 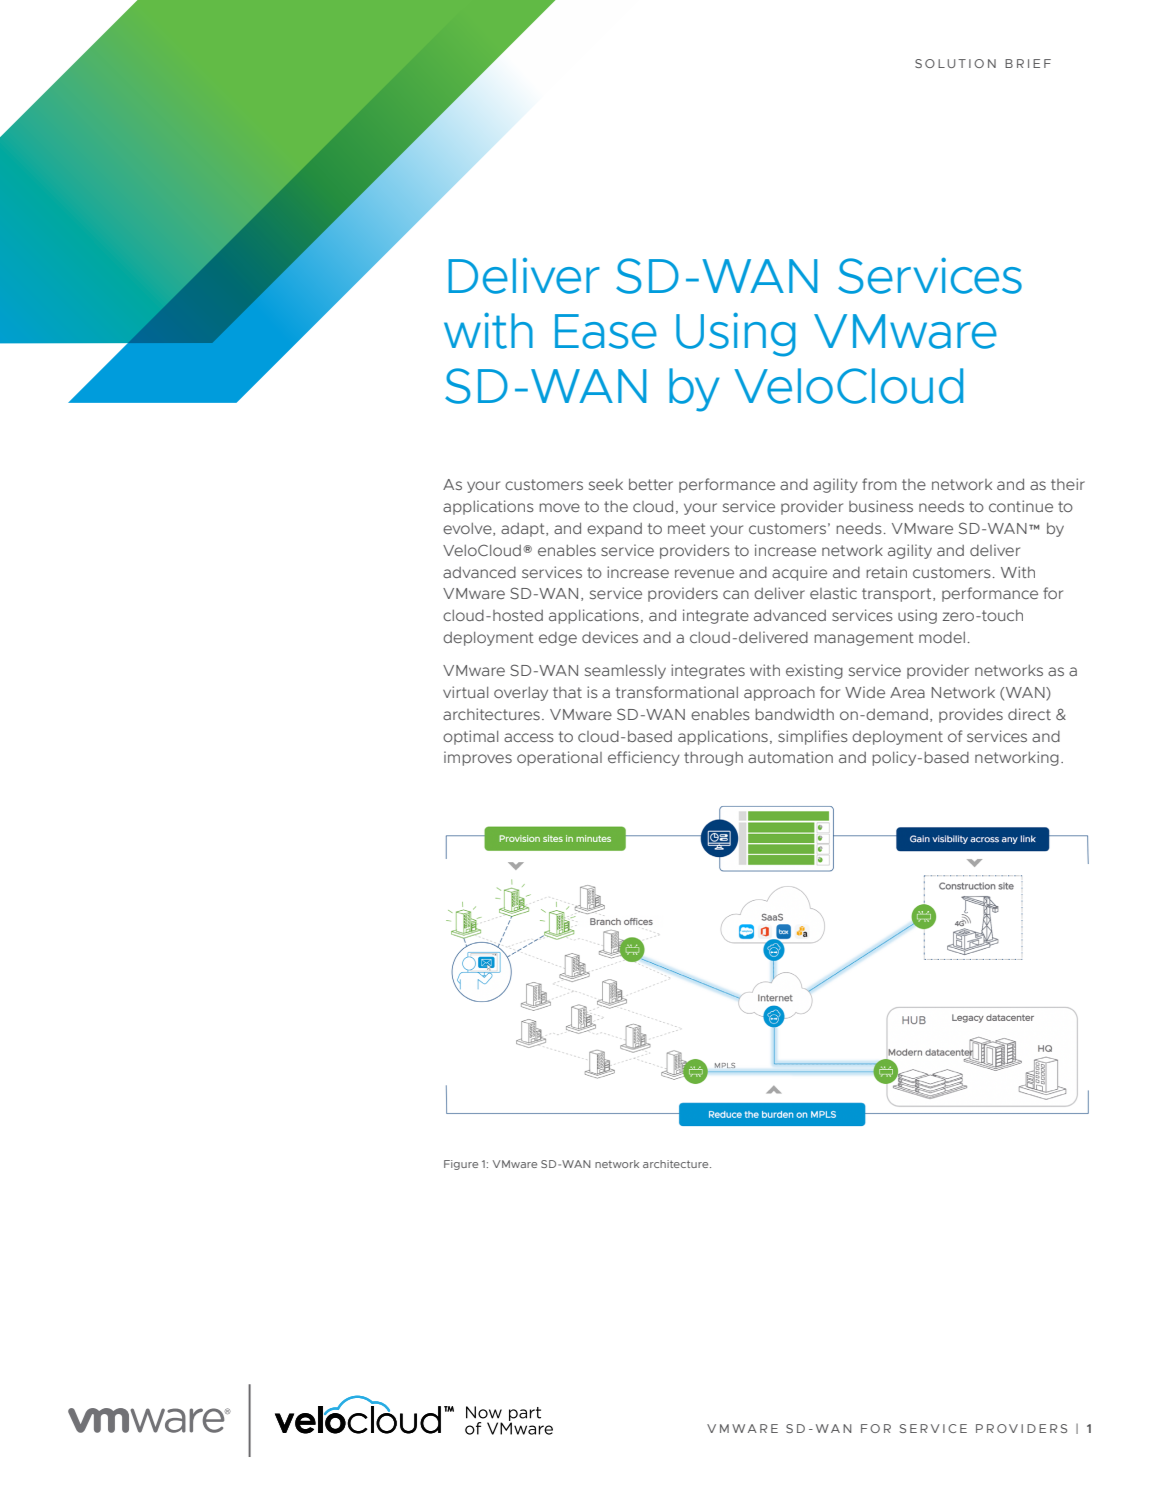 I want to click on edge, so click(x=558, y=639).
